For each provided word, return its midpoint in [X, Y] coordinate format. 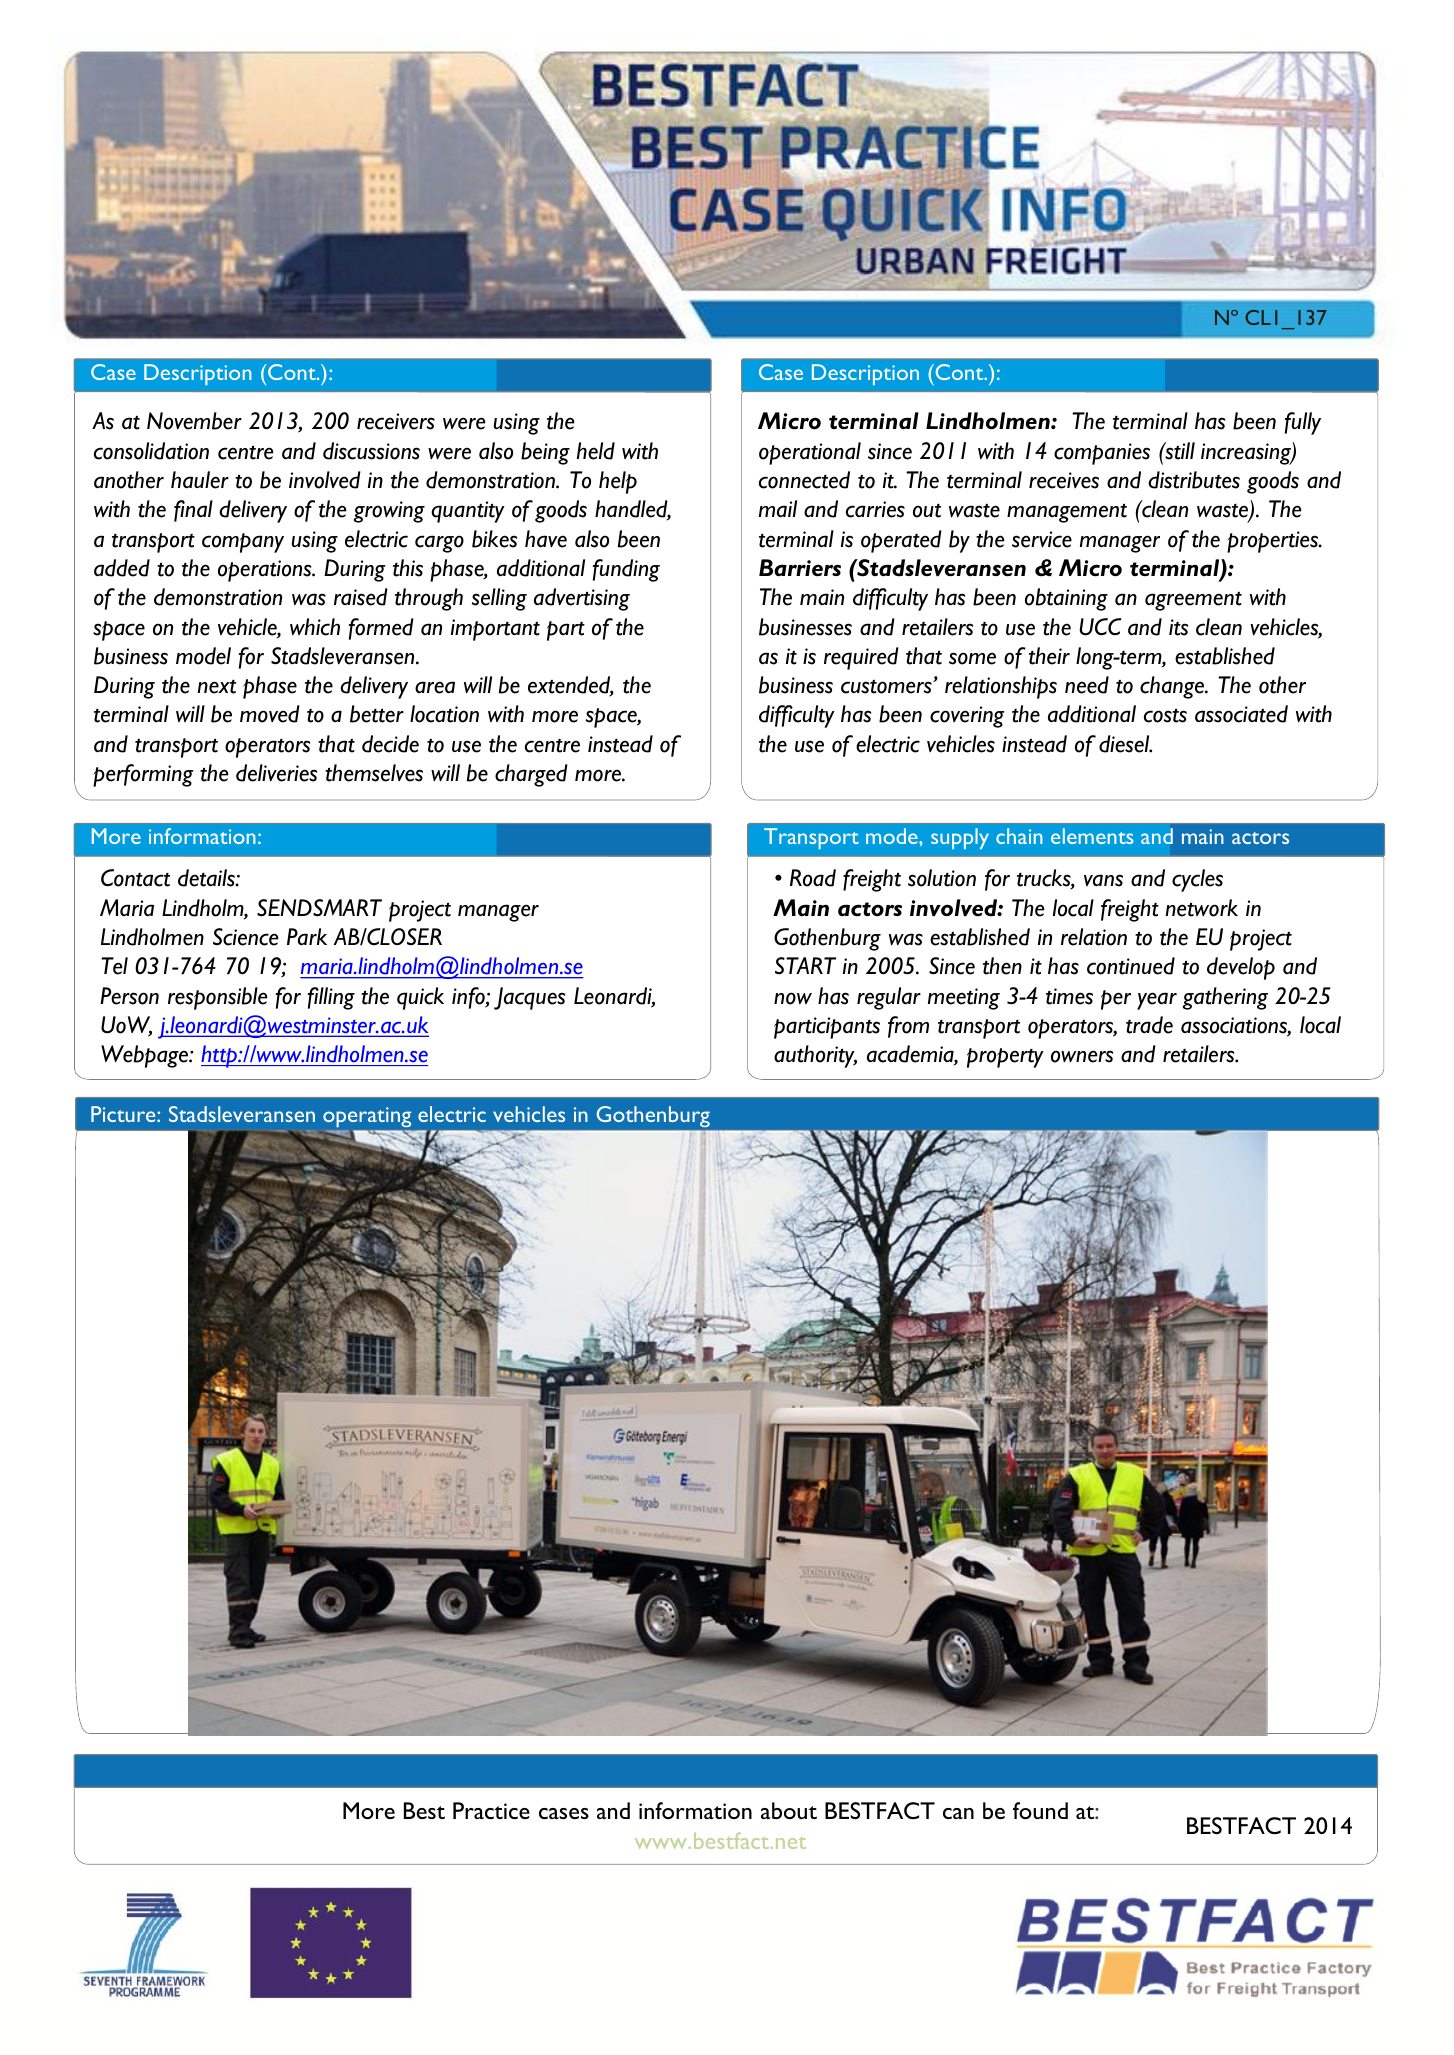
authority [815, 1056]
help [618, 482]
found [1040, 1810]
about [789, 1810]
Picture [124, 1114]
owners [1082, 1056]
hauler [200, 480]
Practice [491, 1810]
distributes [1194, 480]
